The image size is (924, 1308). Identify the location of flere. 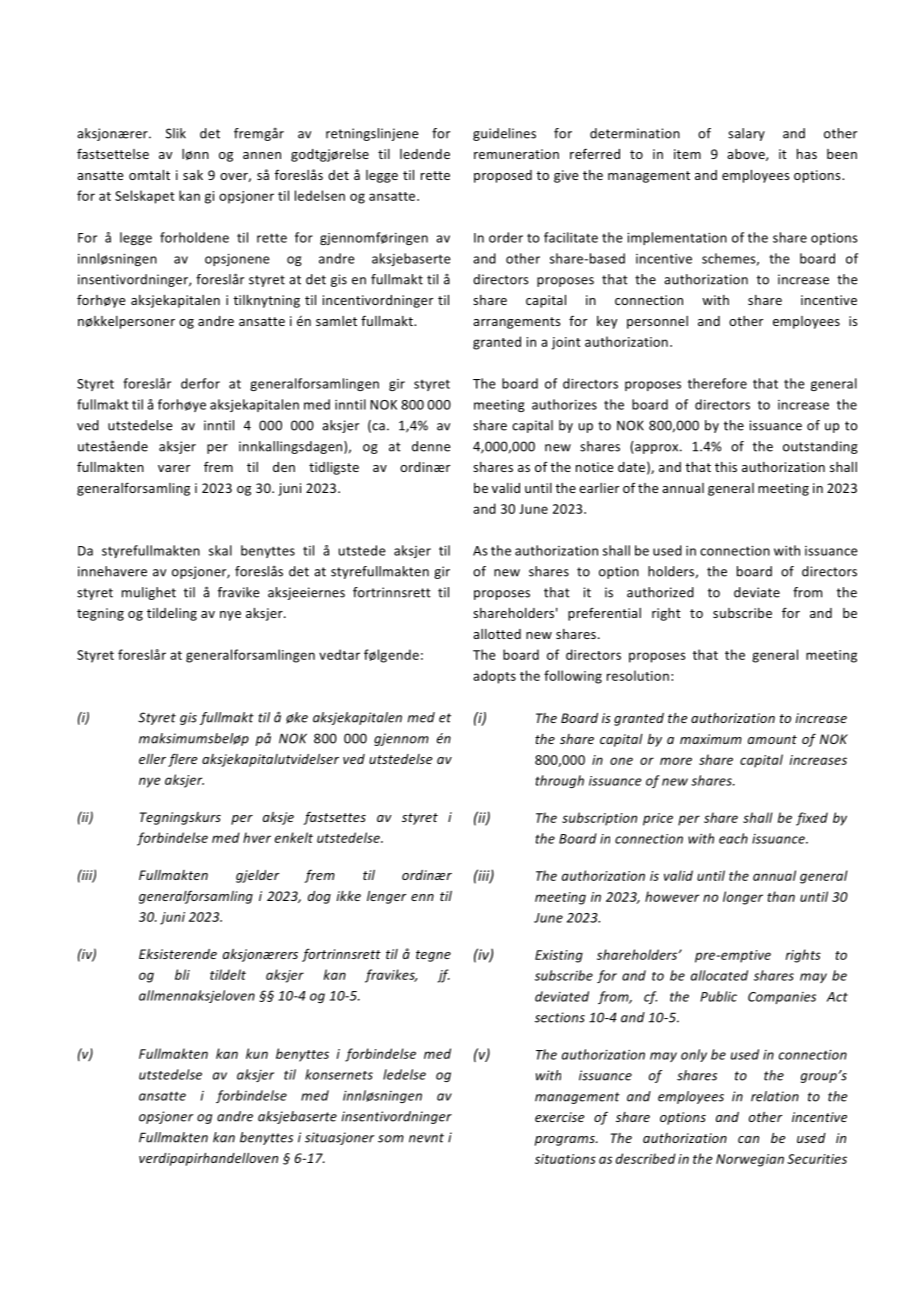
(183, 760).
